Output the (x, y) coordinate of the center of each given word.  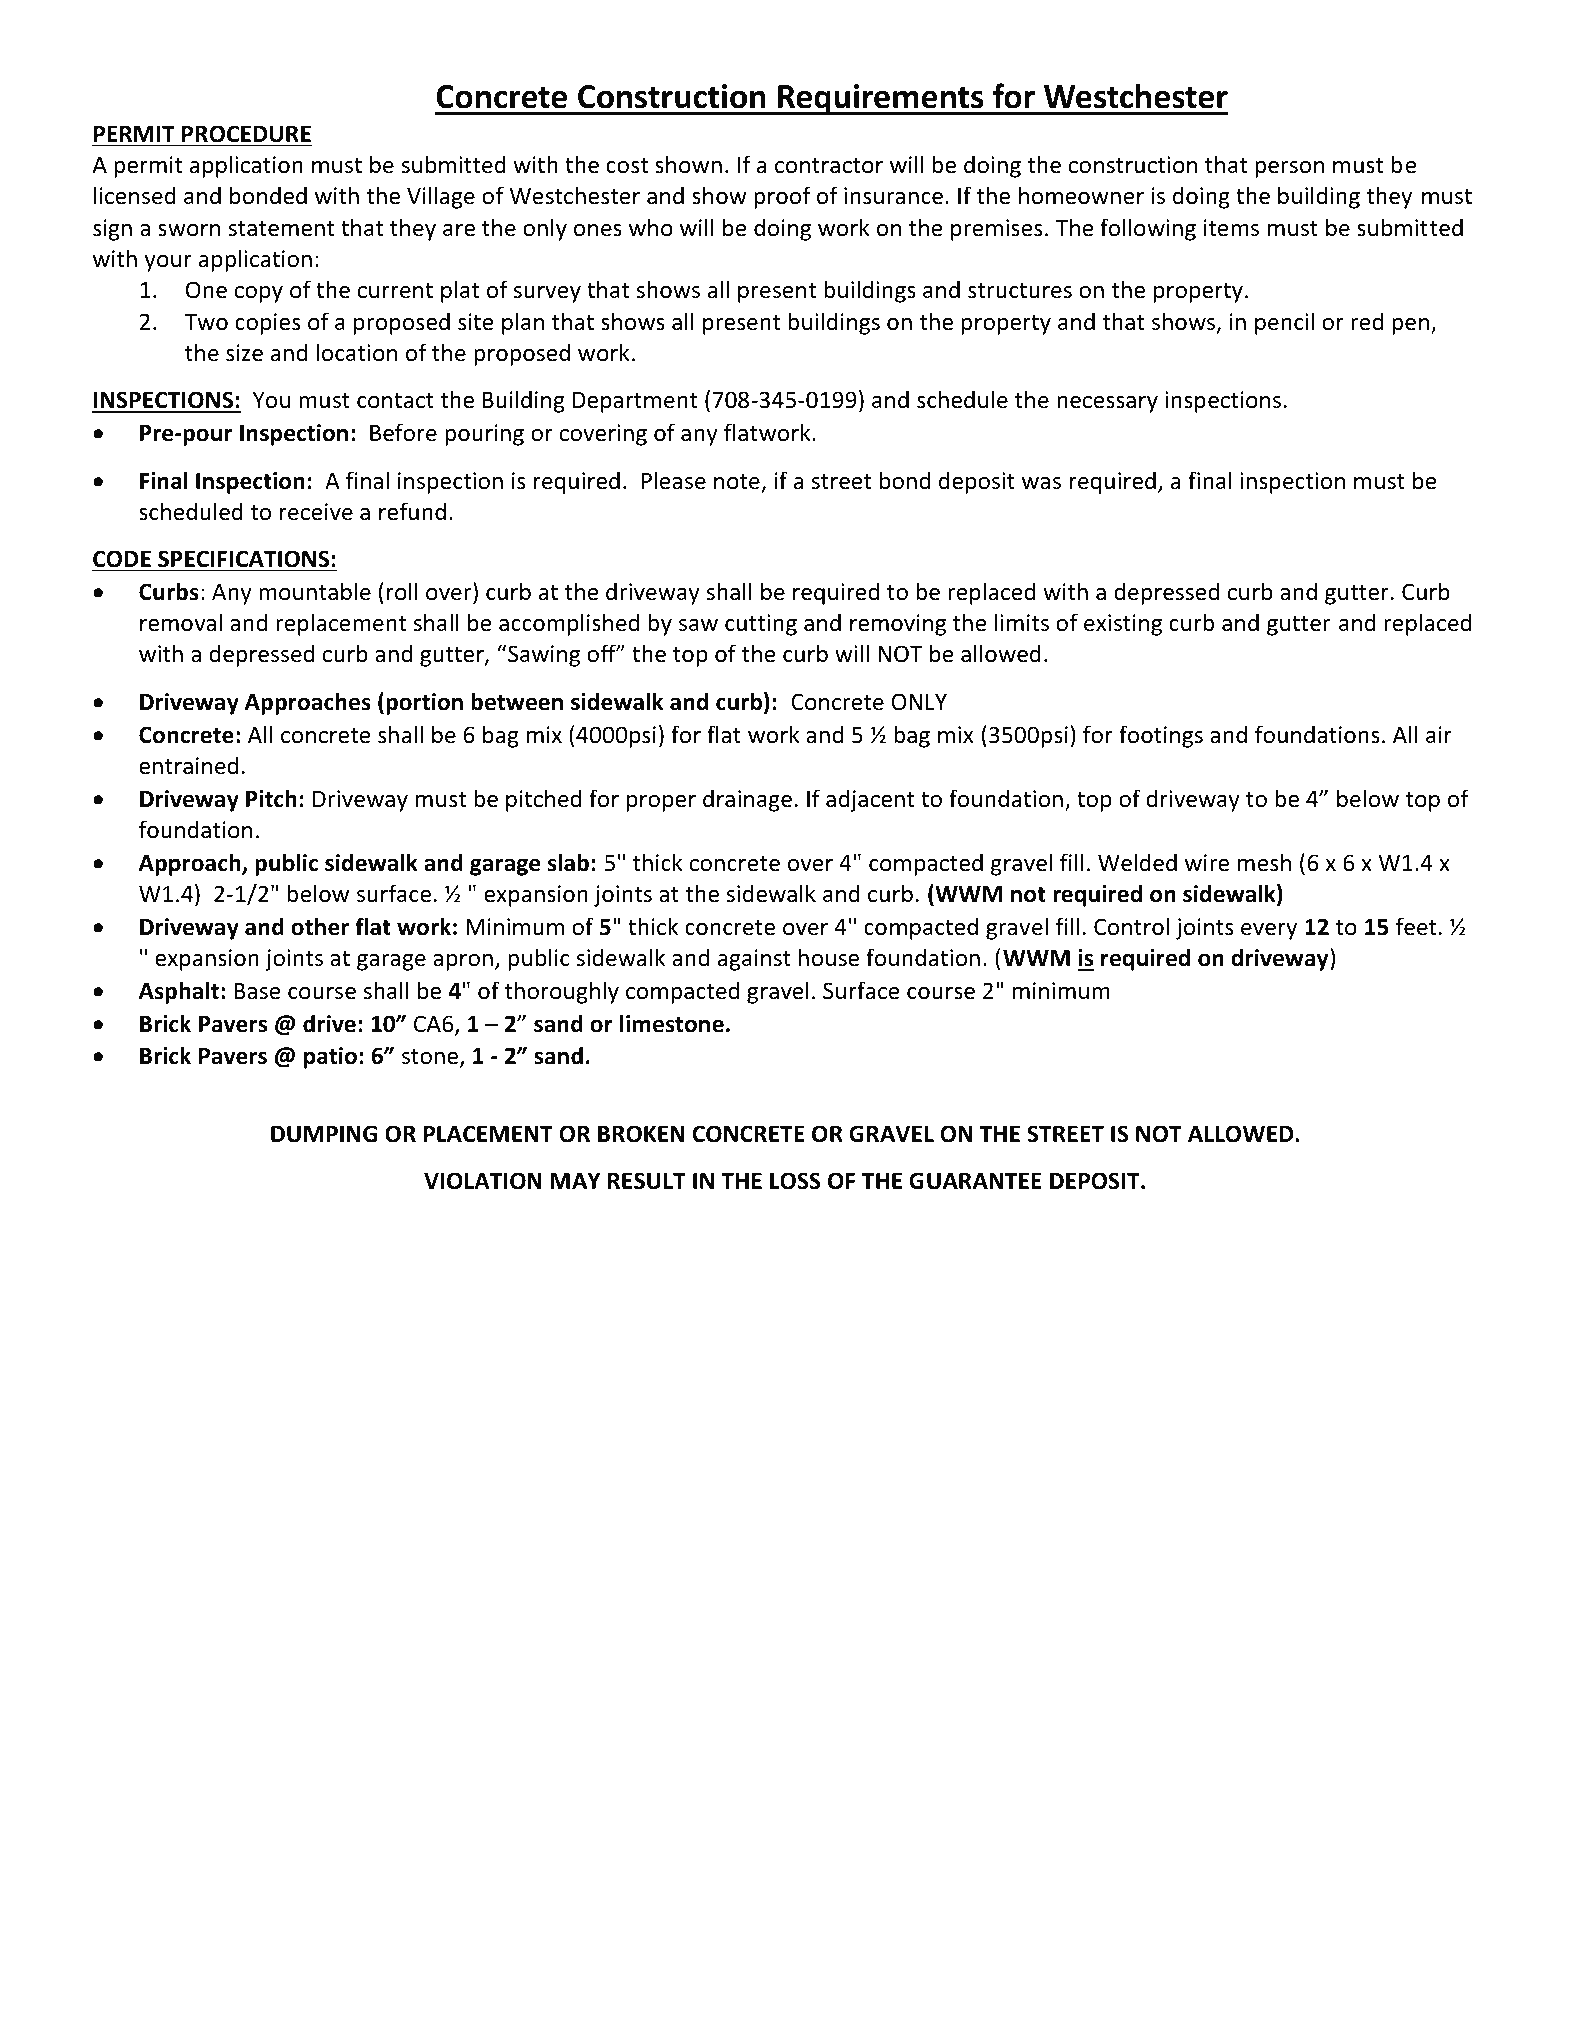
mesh (1264, 862)
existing (1123, 625)
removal (181, 622)
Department (635, 402)
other (320, 926)
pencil (1284, 323)
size (244, 353)
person (1289, 169)
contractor (829, 166)
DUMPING (324, 1134)
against (754, 960)
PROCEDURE (246, 134)
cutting (761, 625)
